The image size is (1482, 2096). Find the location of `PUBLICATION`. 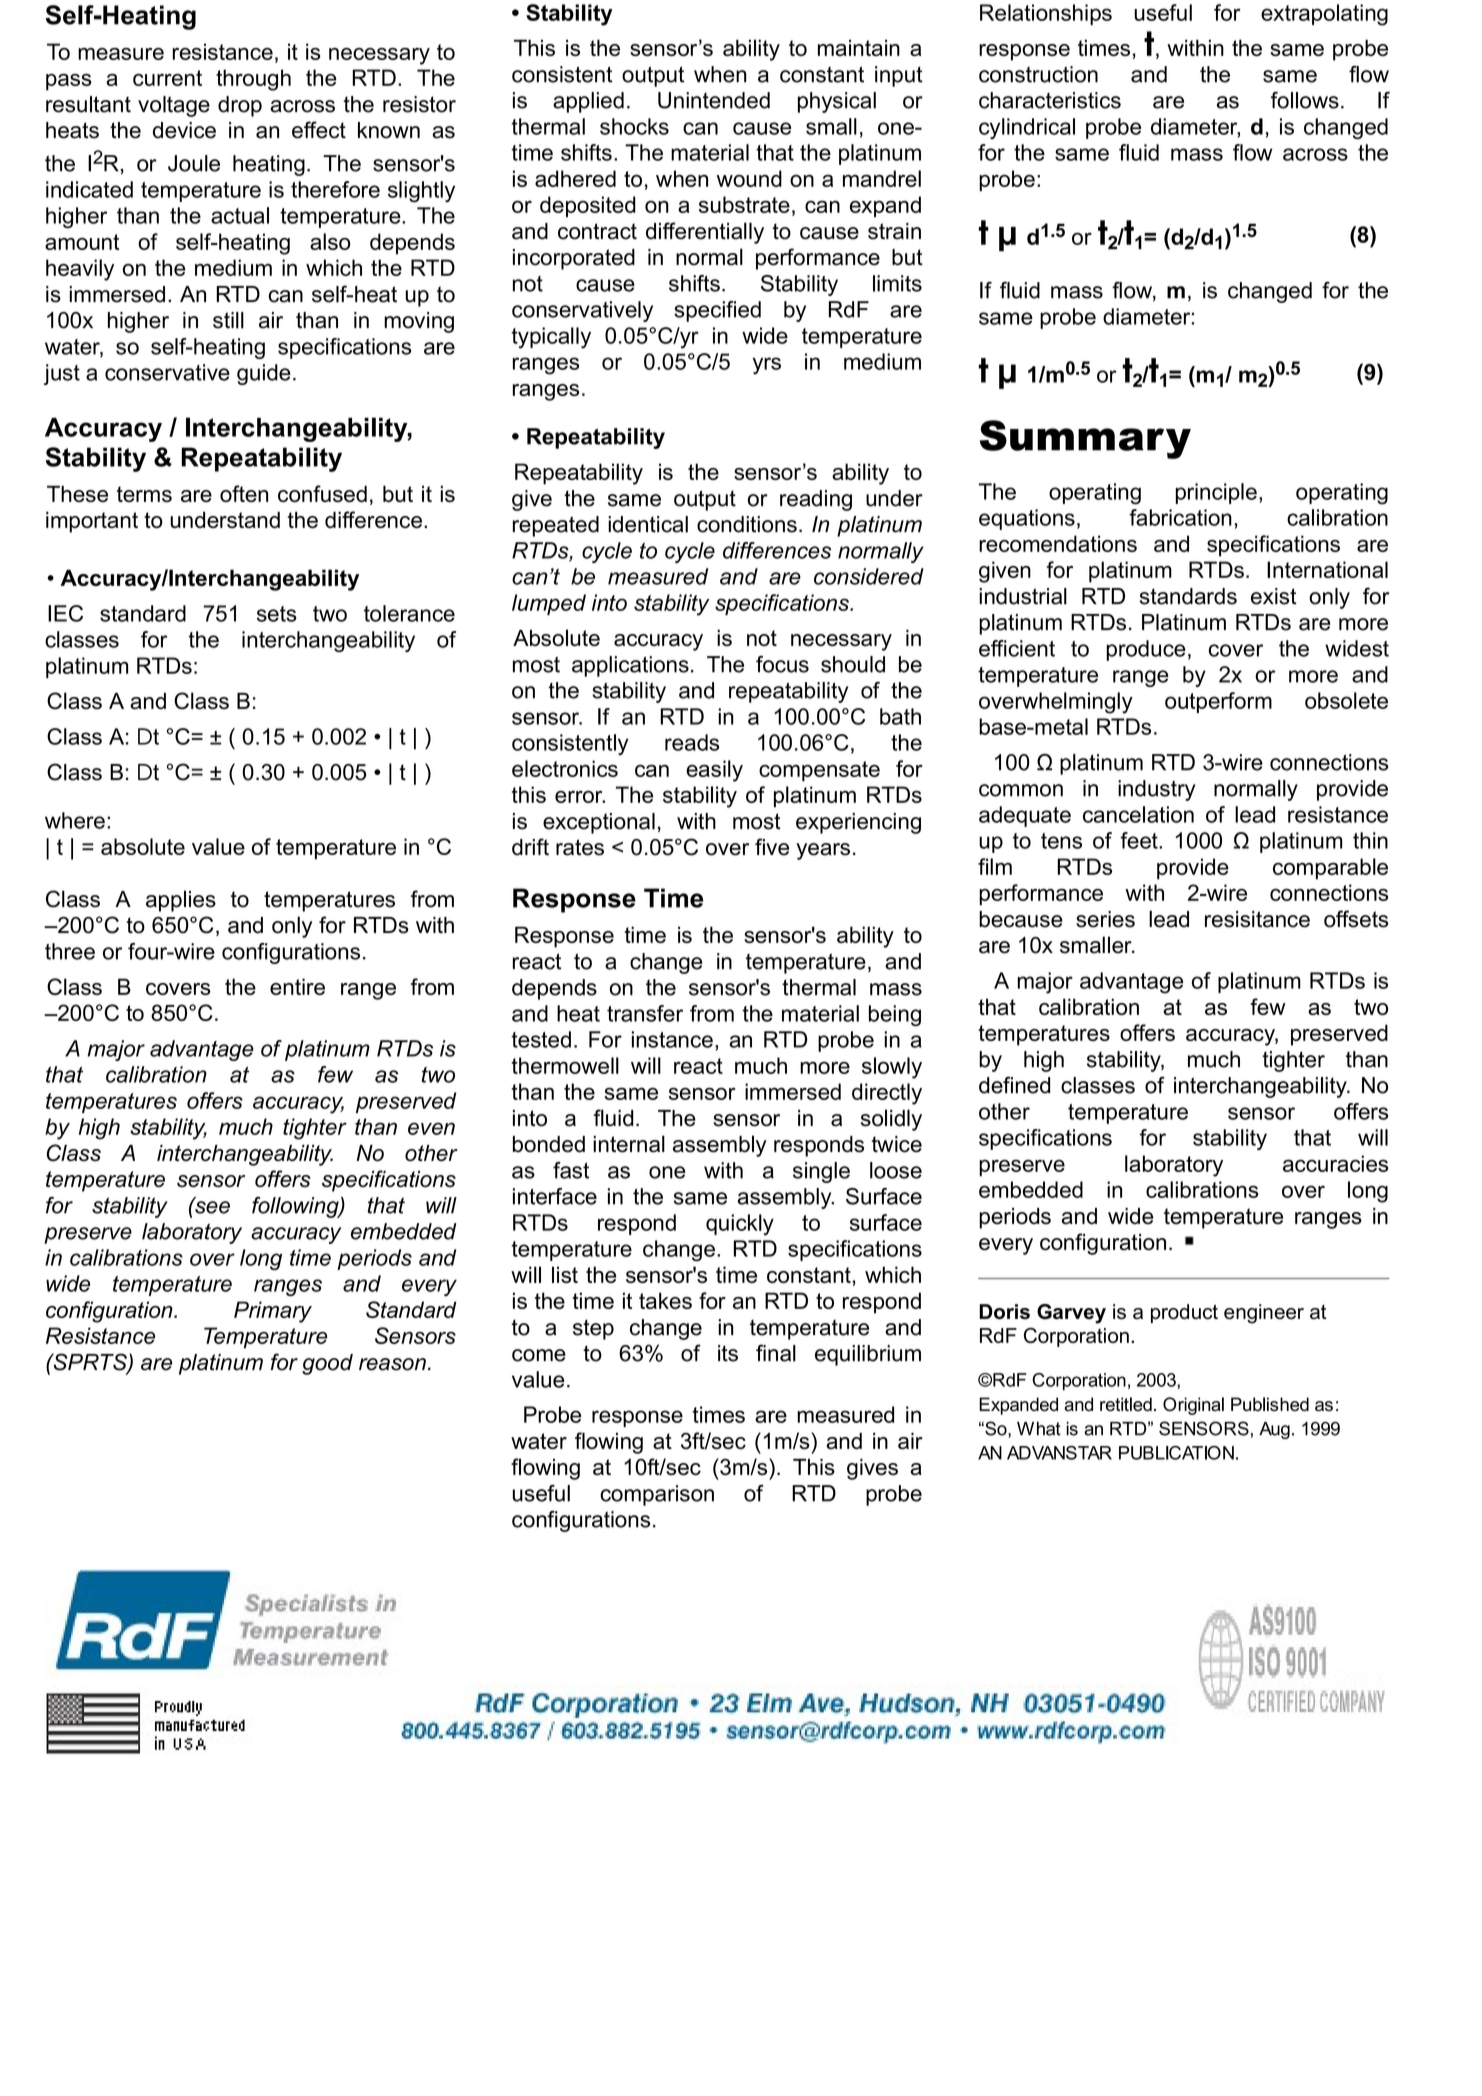

PUBLICATION is located at coordinates (1176, 1453).
